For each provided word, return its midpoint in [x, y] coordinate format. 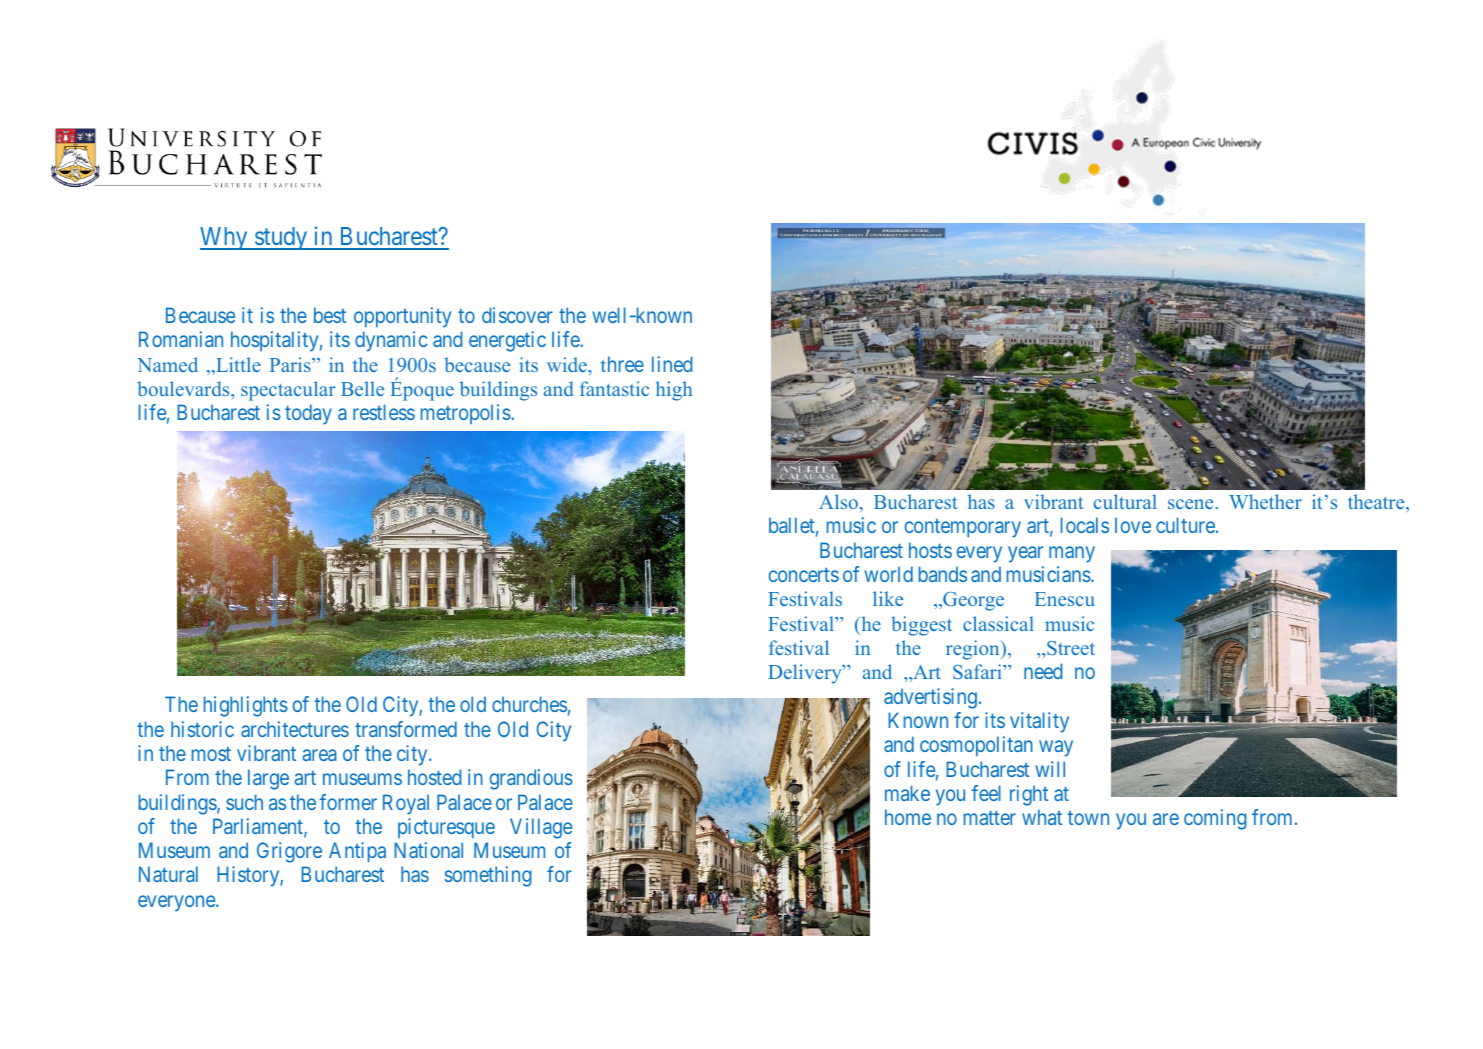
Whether [1265, 501]
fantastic [614, 388]
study [281, 238]
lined [672, 364]
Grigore [289, 852]
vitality [1039, 722]
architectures [295, 729]
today [308, 414]
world [888, 574]
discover [517, 315]
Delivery [806, 674]
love [1133, 525]
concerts [804, 575]
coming [1215, 819]
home [908, 817]
